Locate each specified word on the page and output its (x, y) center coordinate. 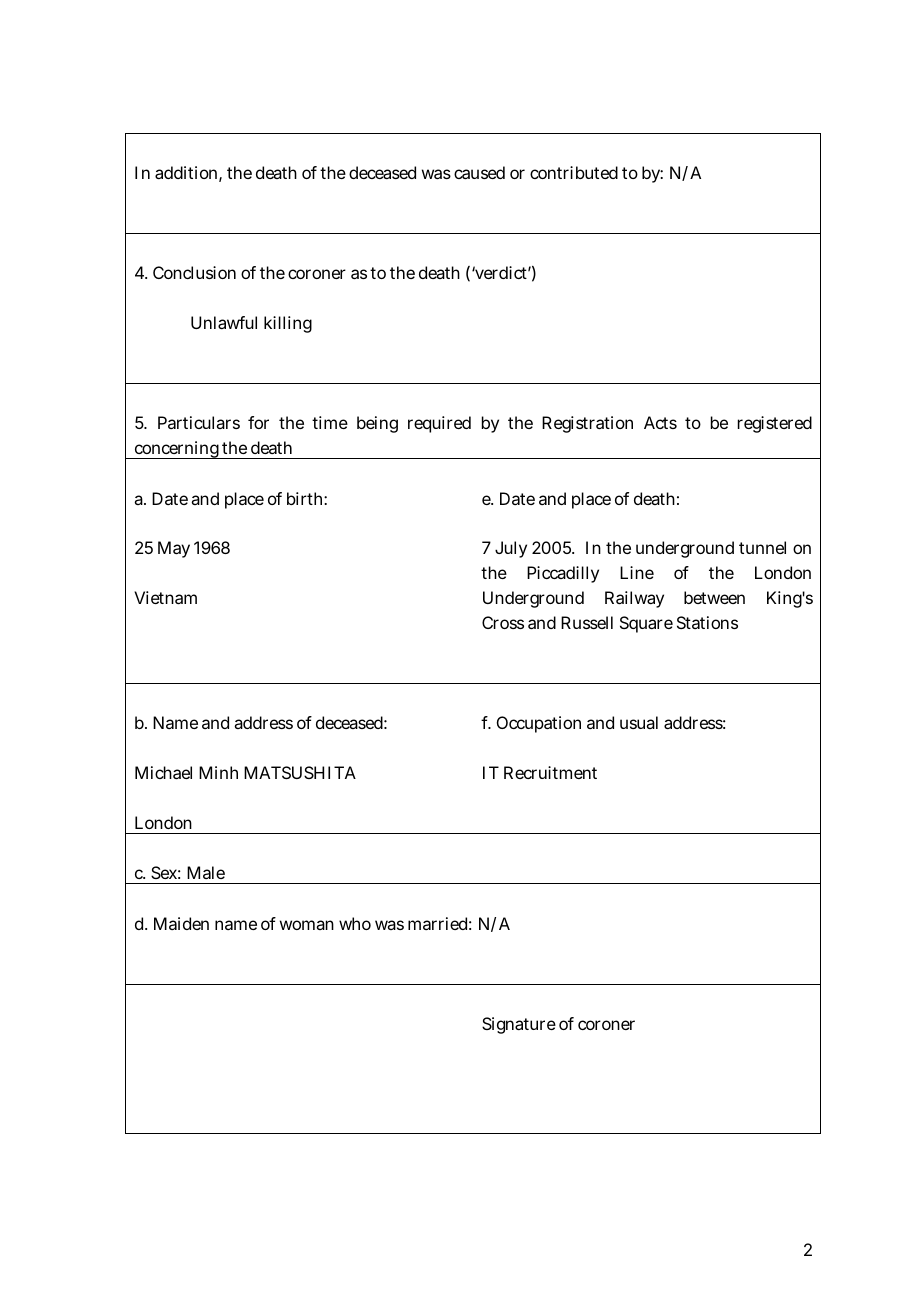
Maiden (181, 923)
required (439, 424)
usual (639, 722)
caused (479, 172)
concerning (176, 450)
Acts (660, 422)
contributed (574, 172)
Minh (218, 772)
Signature (519, 1025)
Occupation (539, 724)
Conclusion (194, 272)
